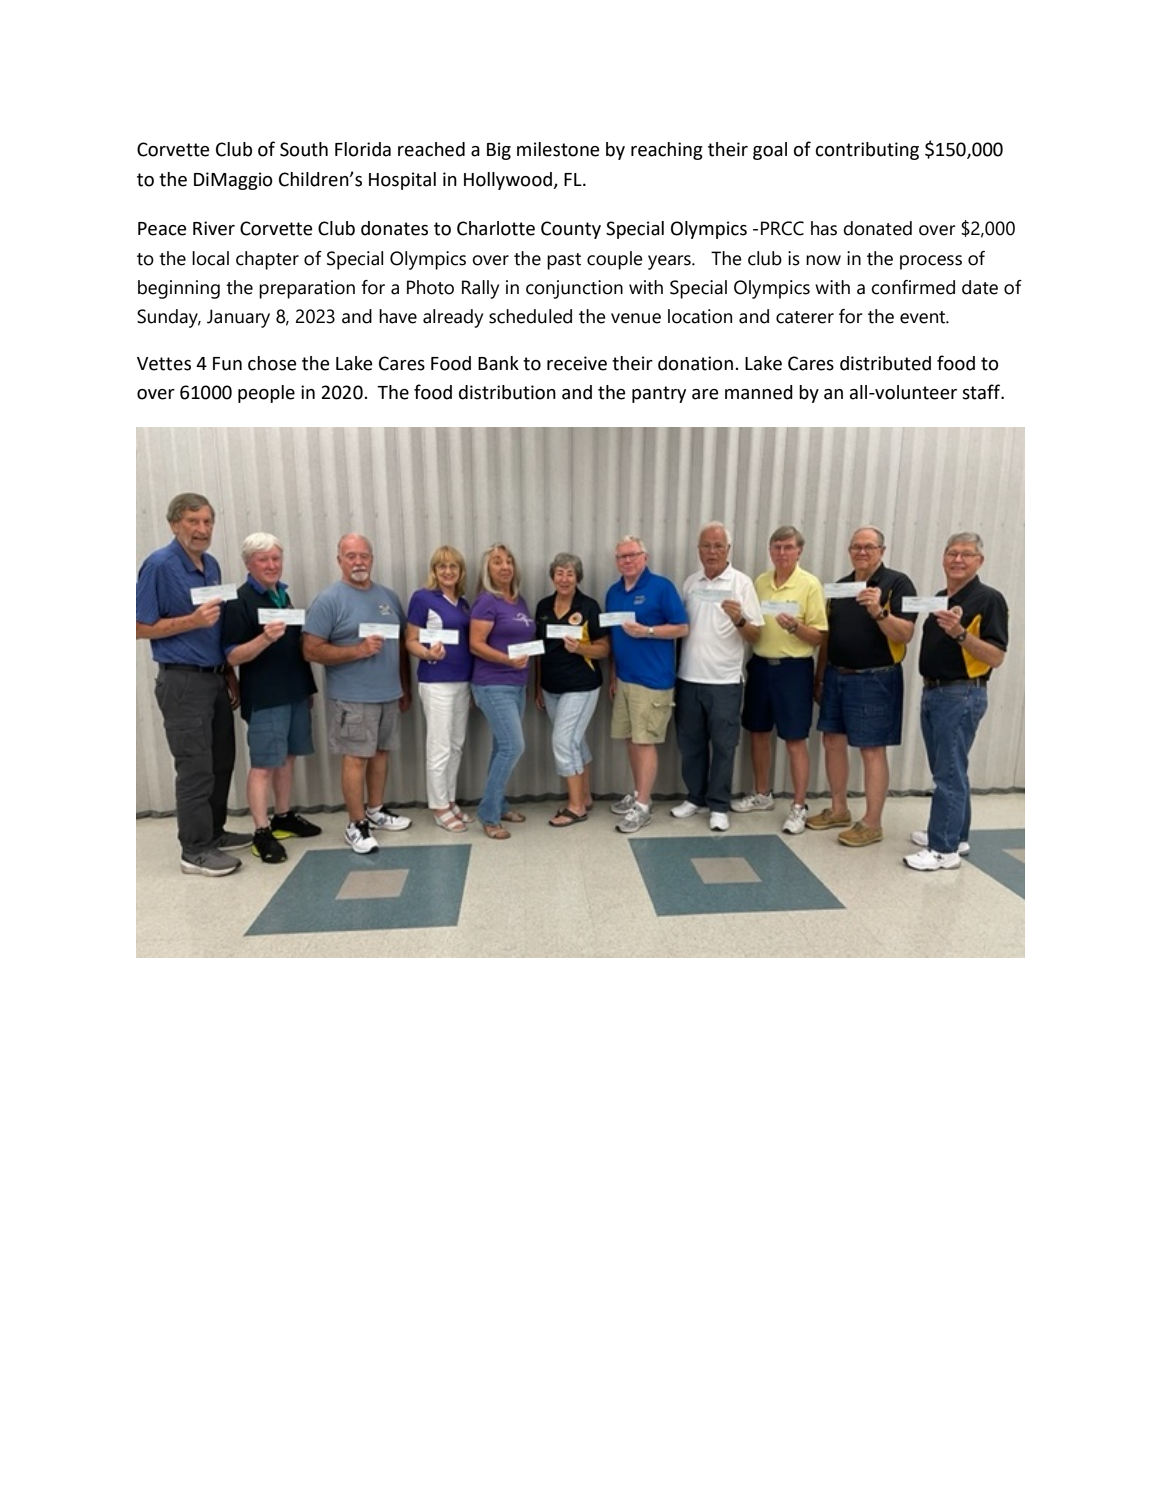  I want to click on milestone, so click(558, 149).
